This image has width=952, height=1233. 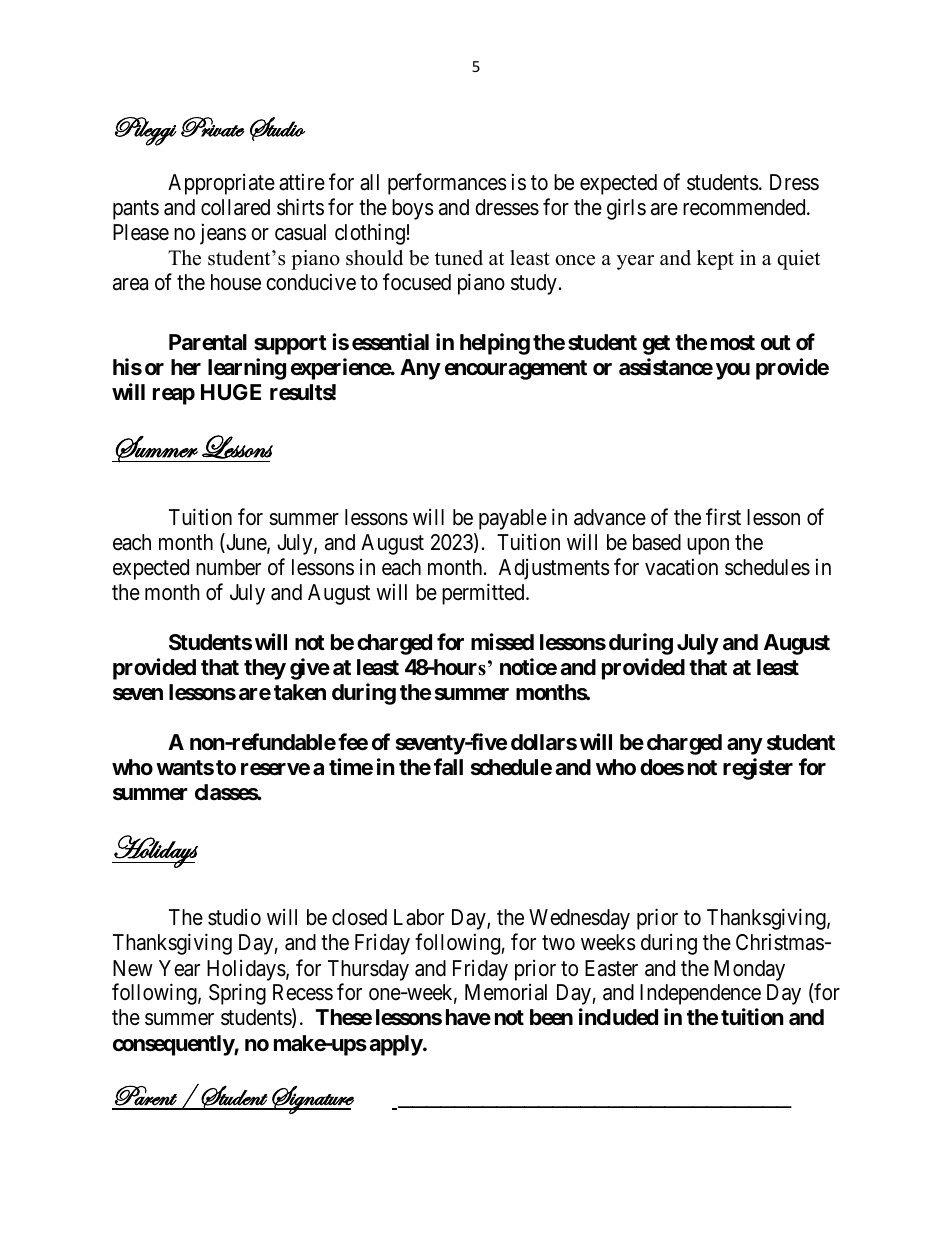 I want to click on Appropriate, so click(x=221, y=184).
